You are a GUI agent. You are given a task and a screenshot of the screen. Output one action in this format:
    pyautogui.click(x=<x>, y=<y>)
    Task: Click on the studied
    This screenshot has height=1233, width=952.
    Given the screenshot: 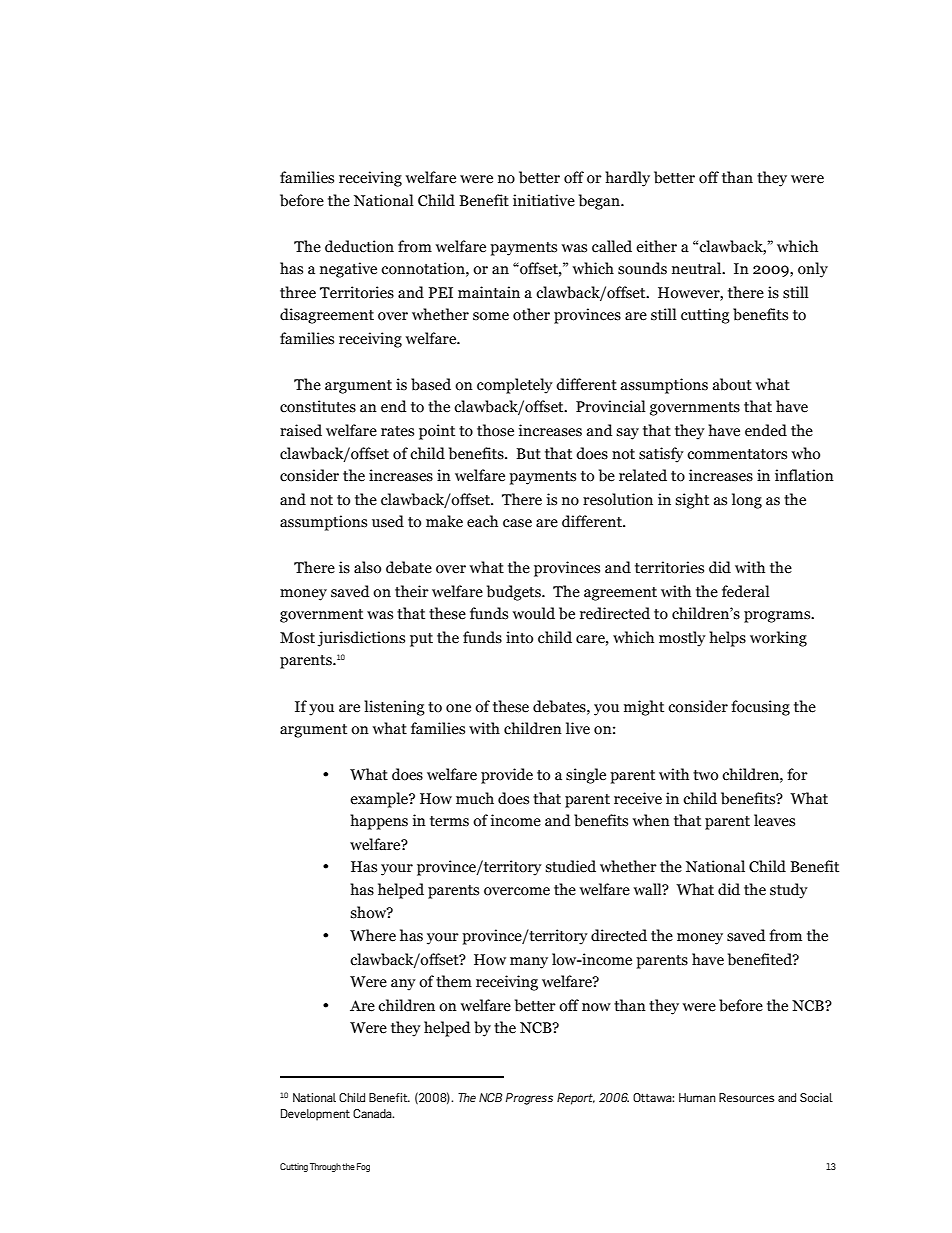 What is the action you would take?
    pyautogui.click(x=570, y=866)
